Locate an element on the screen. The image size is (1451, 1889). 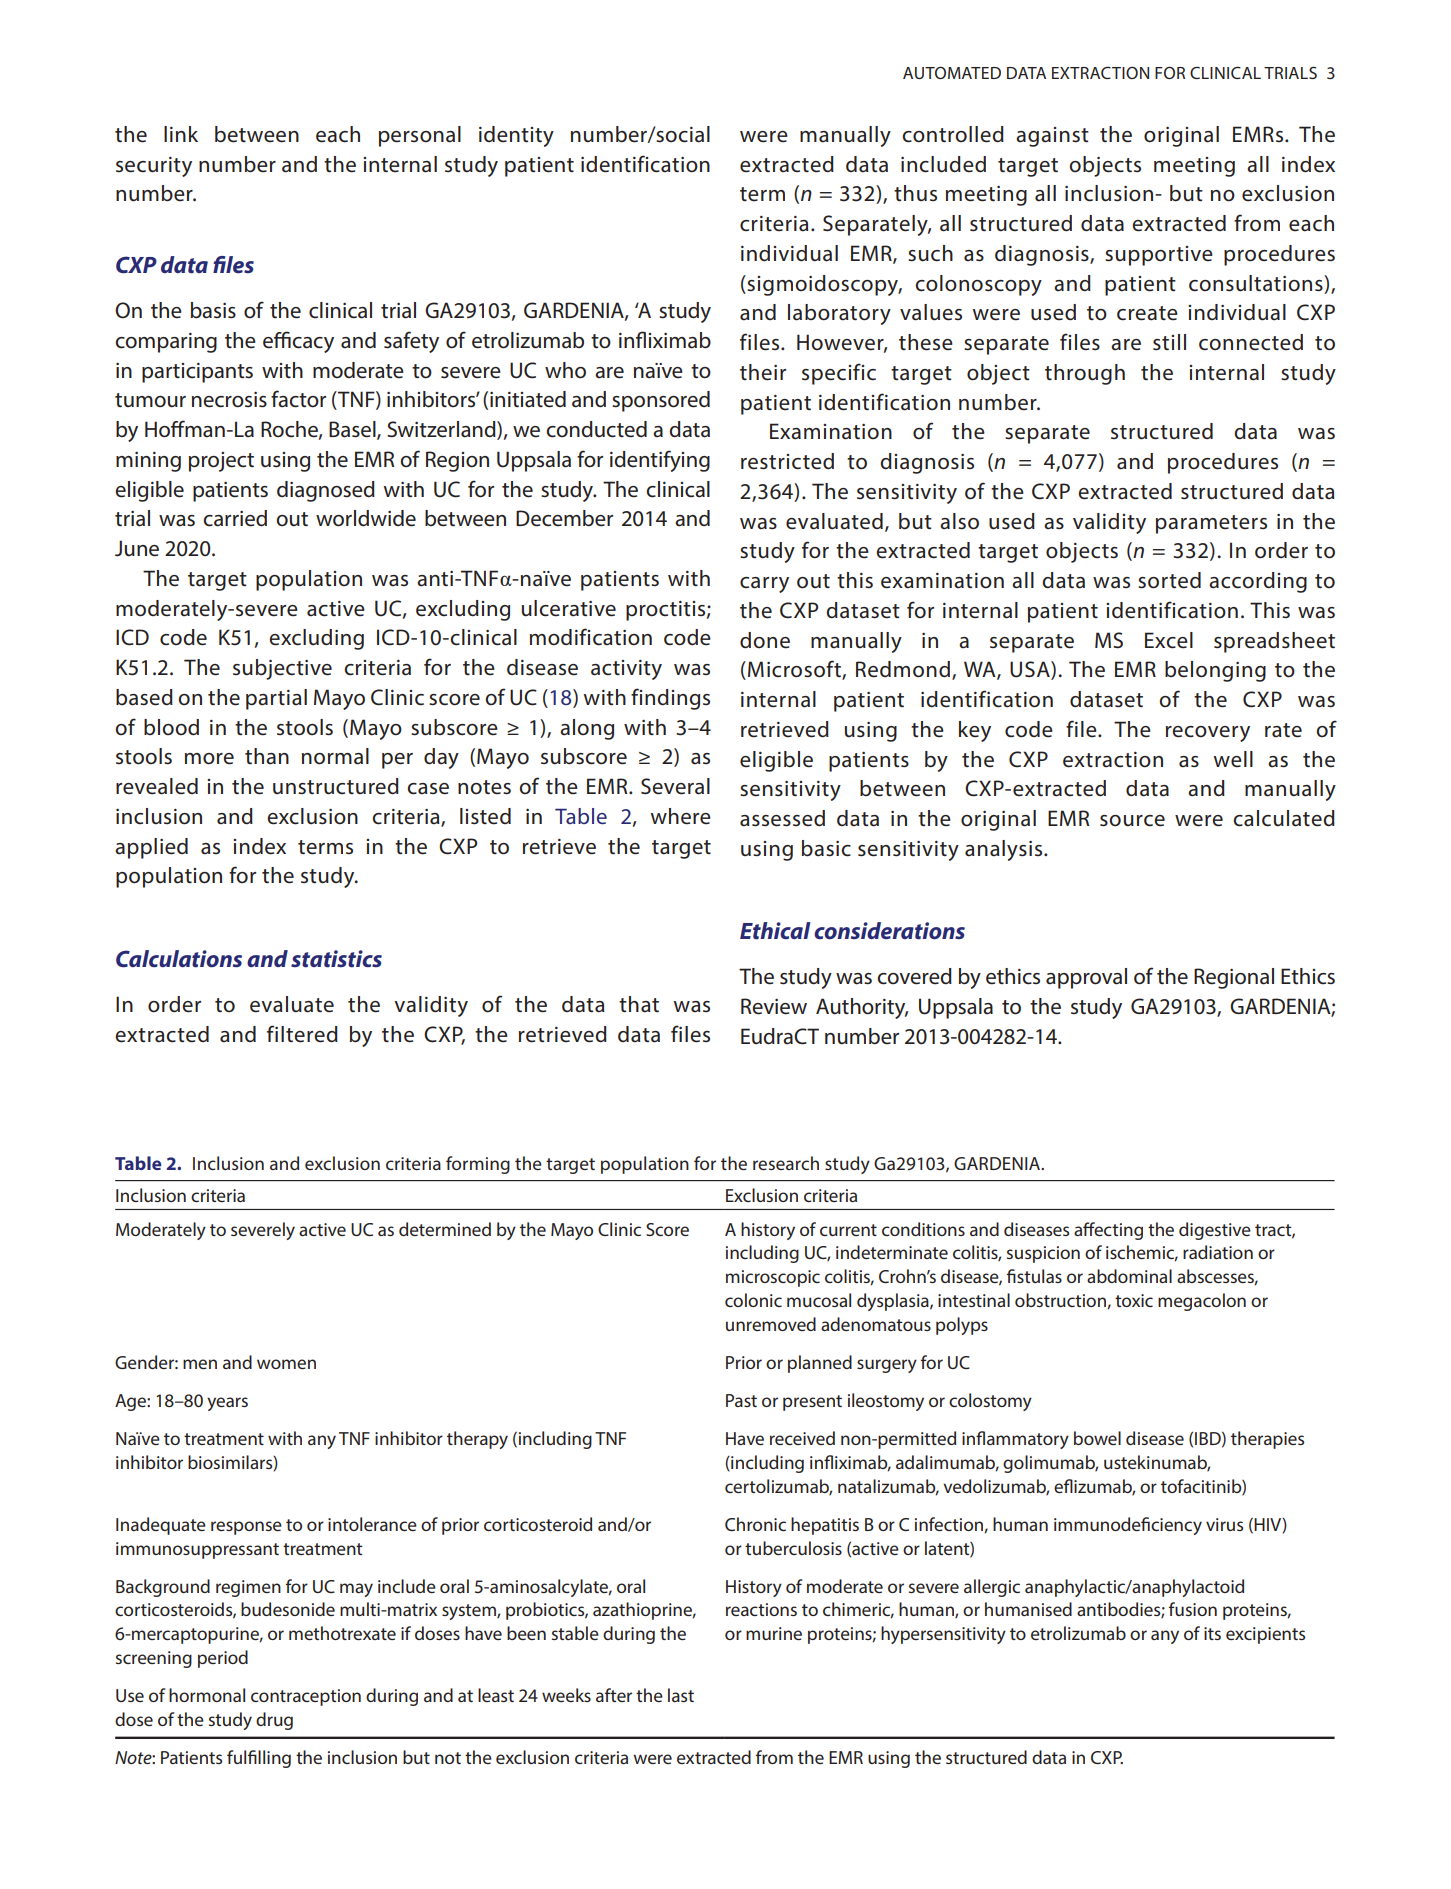
Ethical is located at coordinates (775, 931).
